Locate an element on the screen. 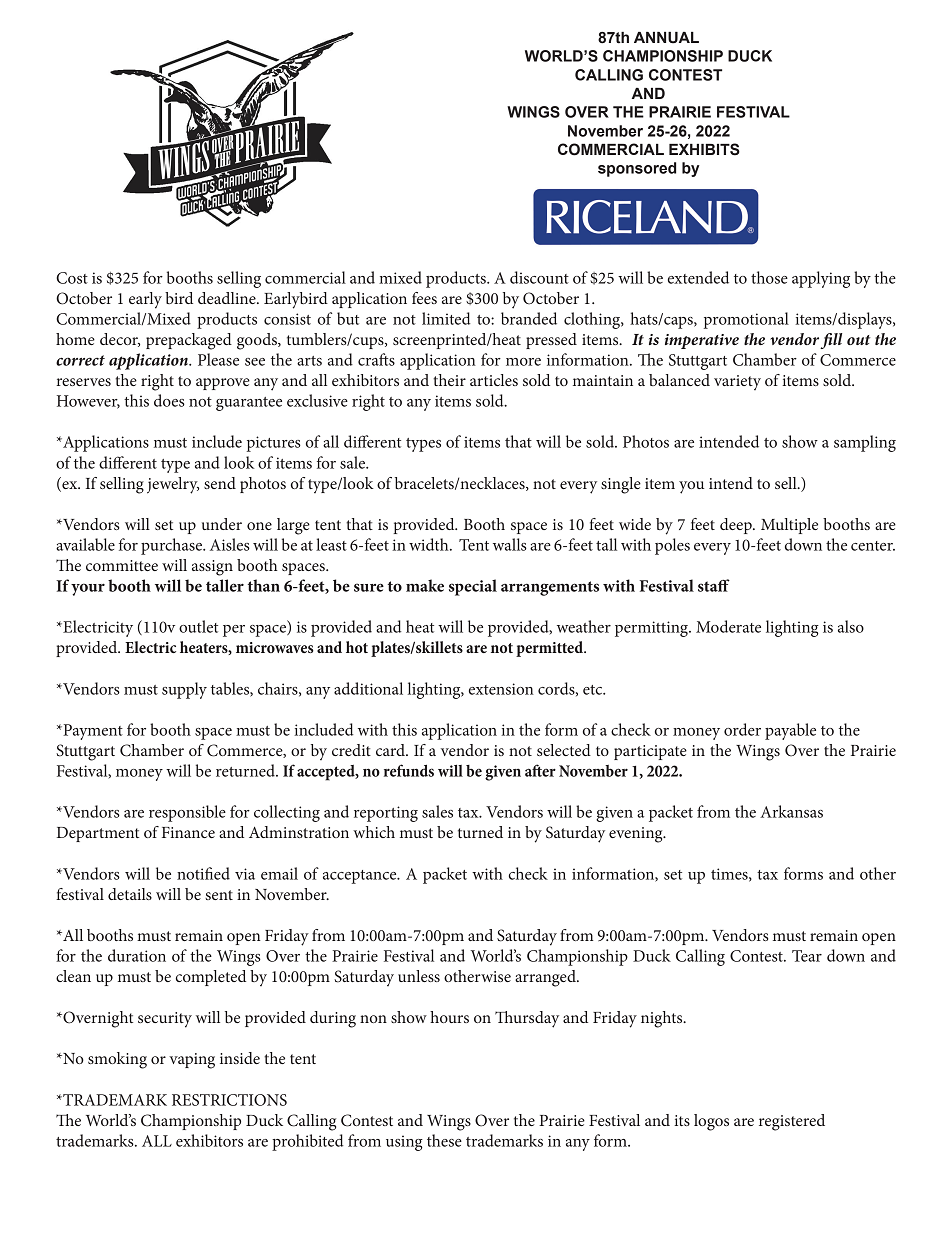 This screenshot has height=1233, width=952. EXHIBITS is located at coordinates (704, 149).
